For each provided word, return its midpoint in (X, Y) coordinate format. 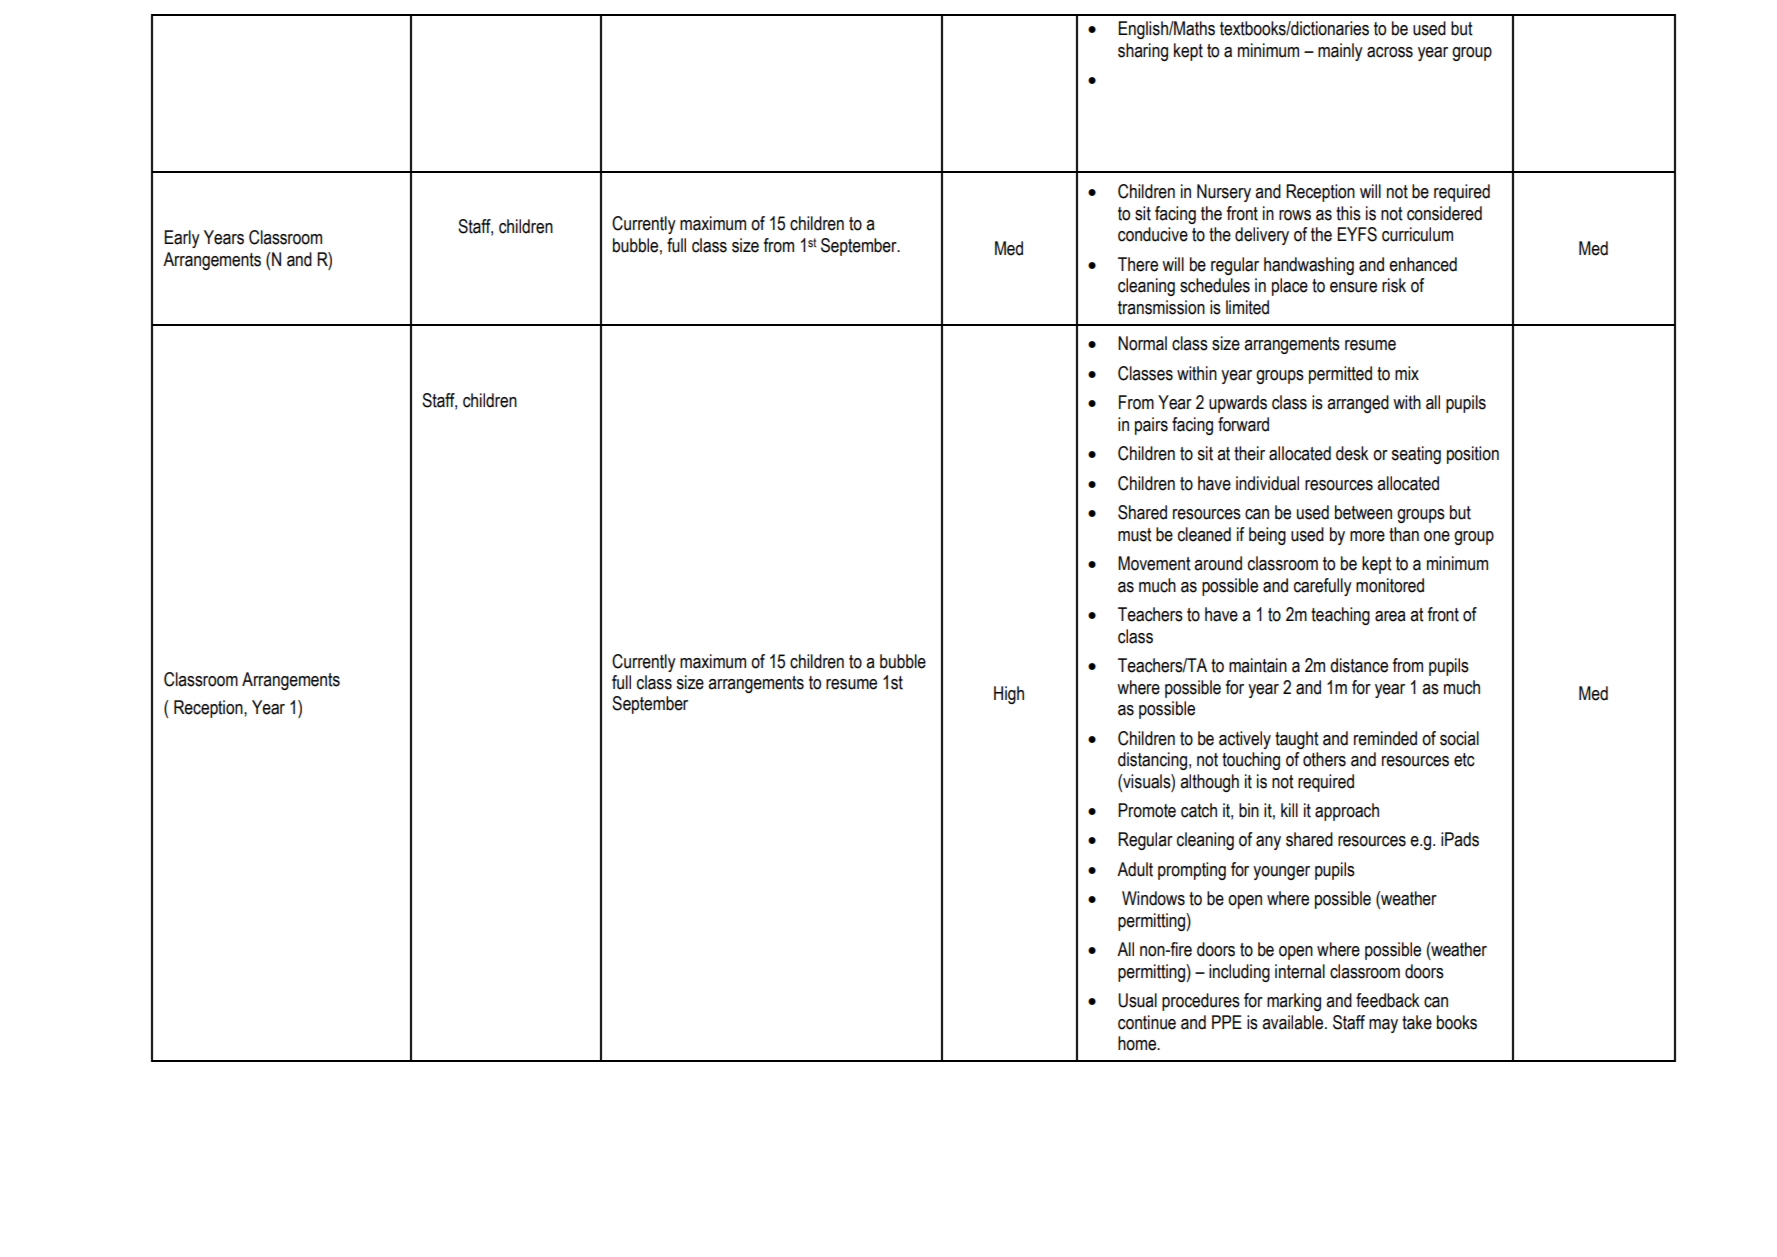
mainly (1340, 52)
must (1135, 535)
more (1367, 536)
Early (182, 239)
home (1138, 1043)
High (1009, 695)
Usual (1137, 1000)
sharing (1143, 52)
